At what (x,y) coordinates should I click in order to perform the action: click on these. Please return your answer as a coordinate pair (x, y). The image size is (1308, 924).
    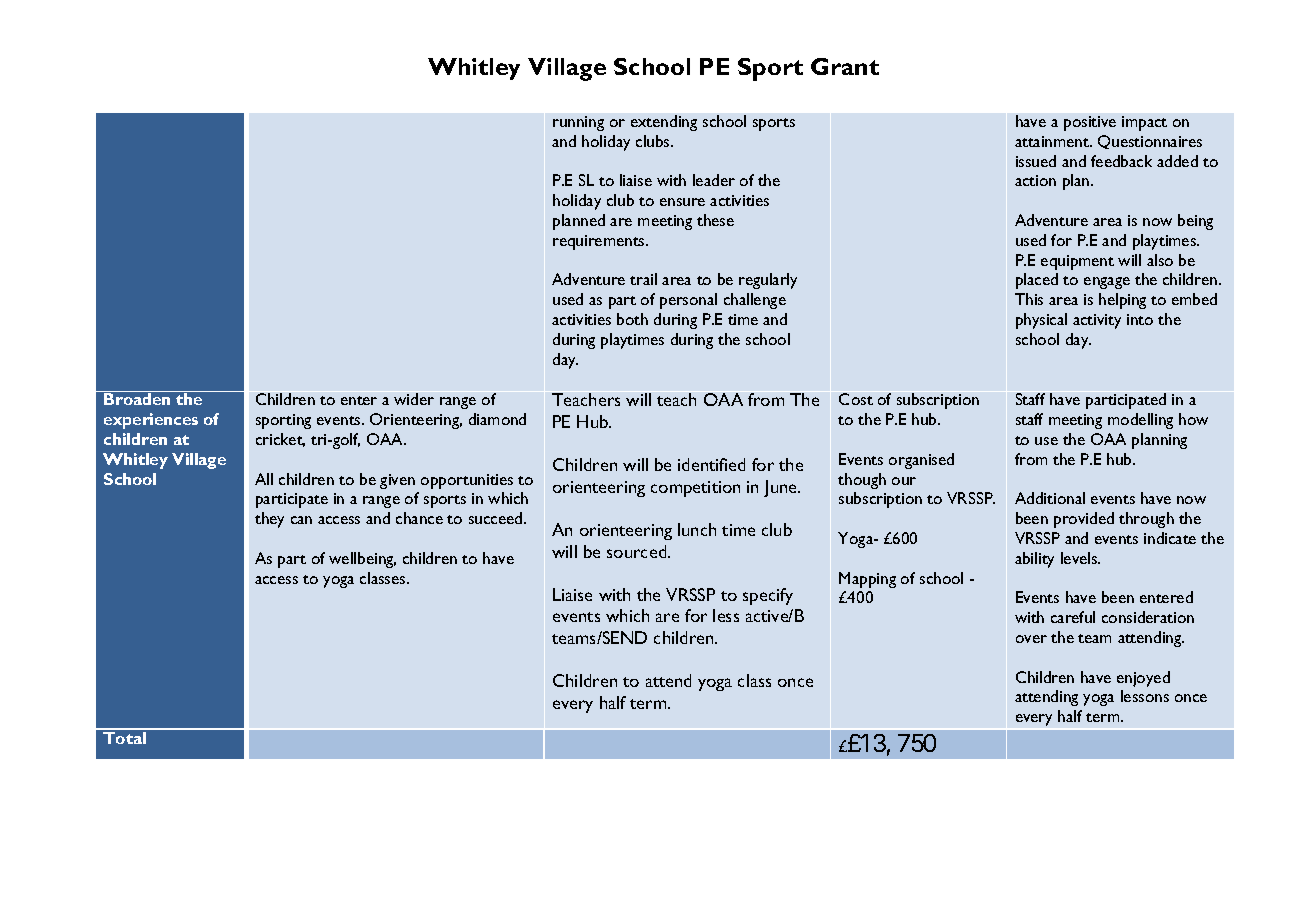
    Looking at the image, I should click on (715, 220).
